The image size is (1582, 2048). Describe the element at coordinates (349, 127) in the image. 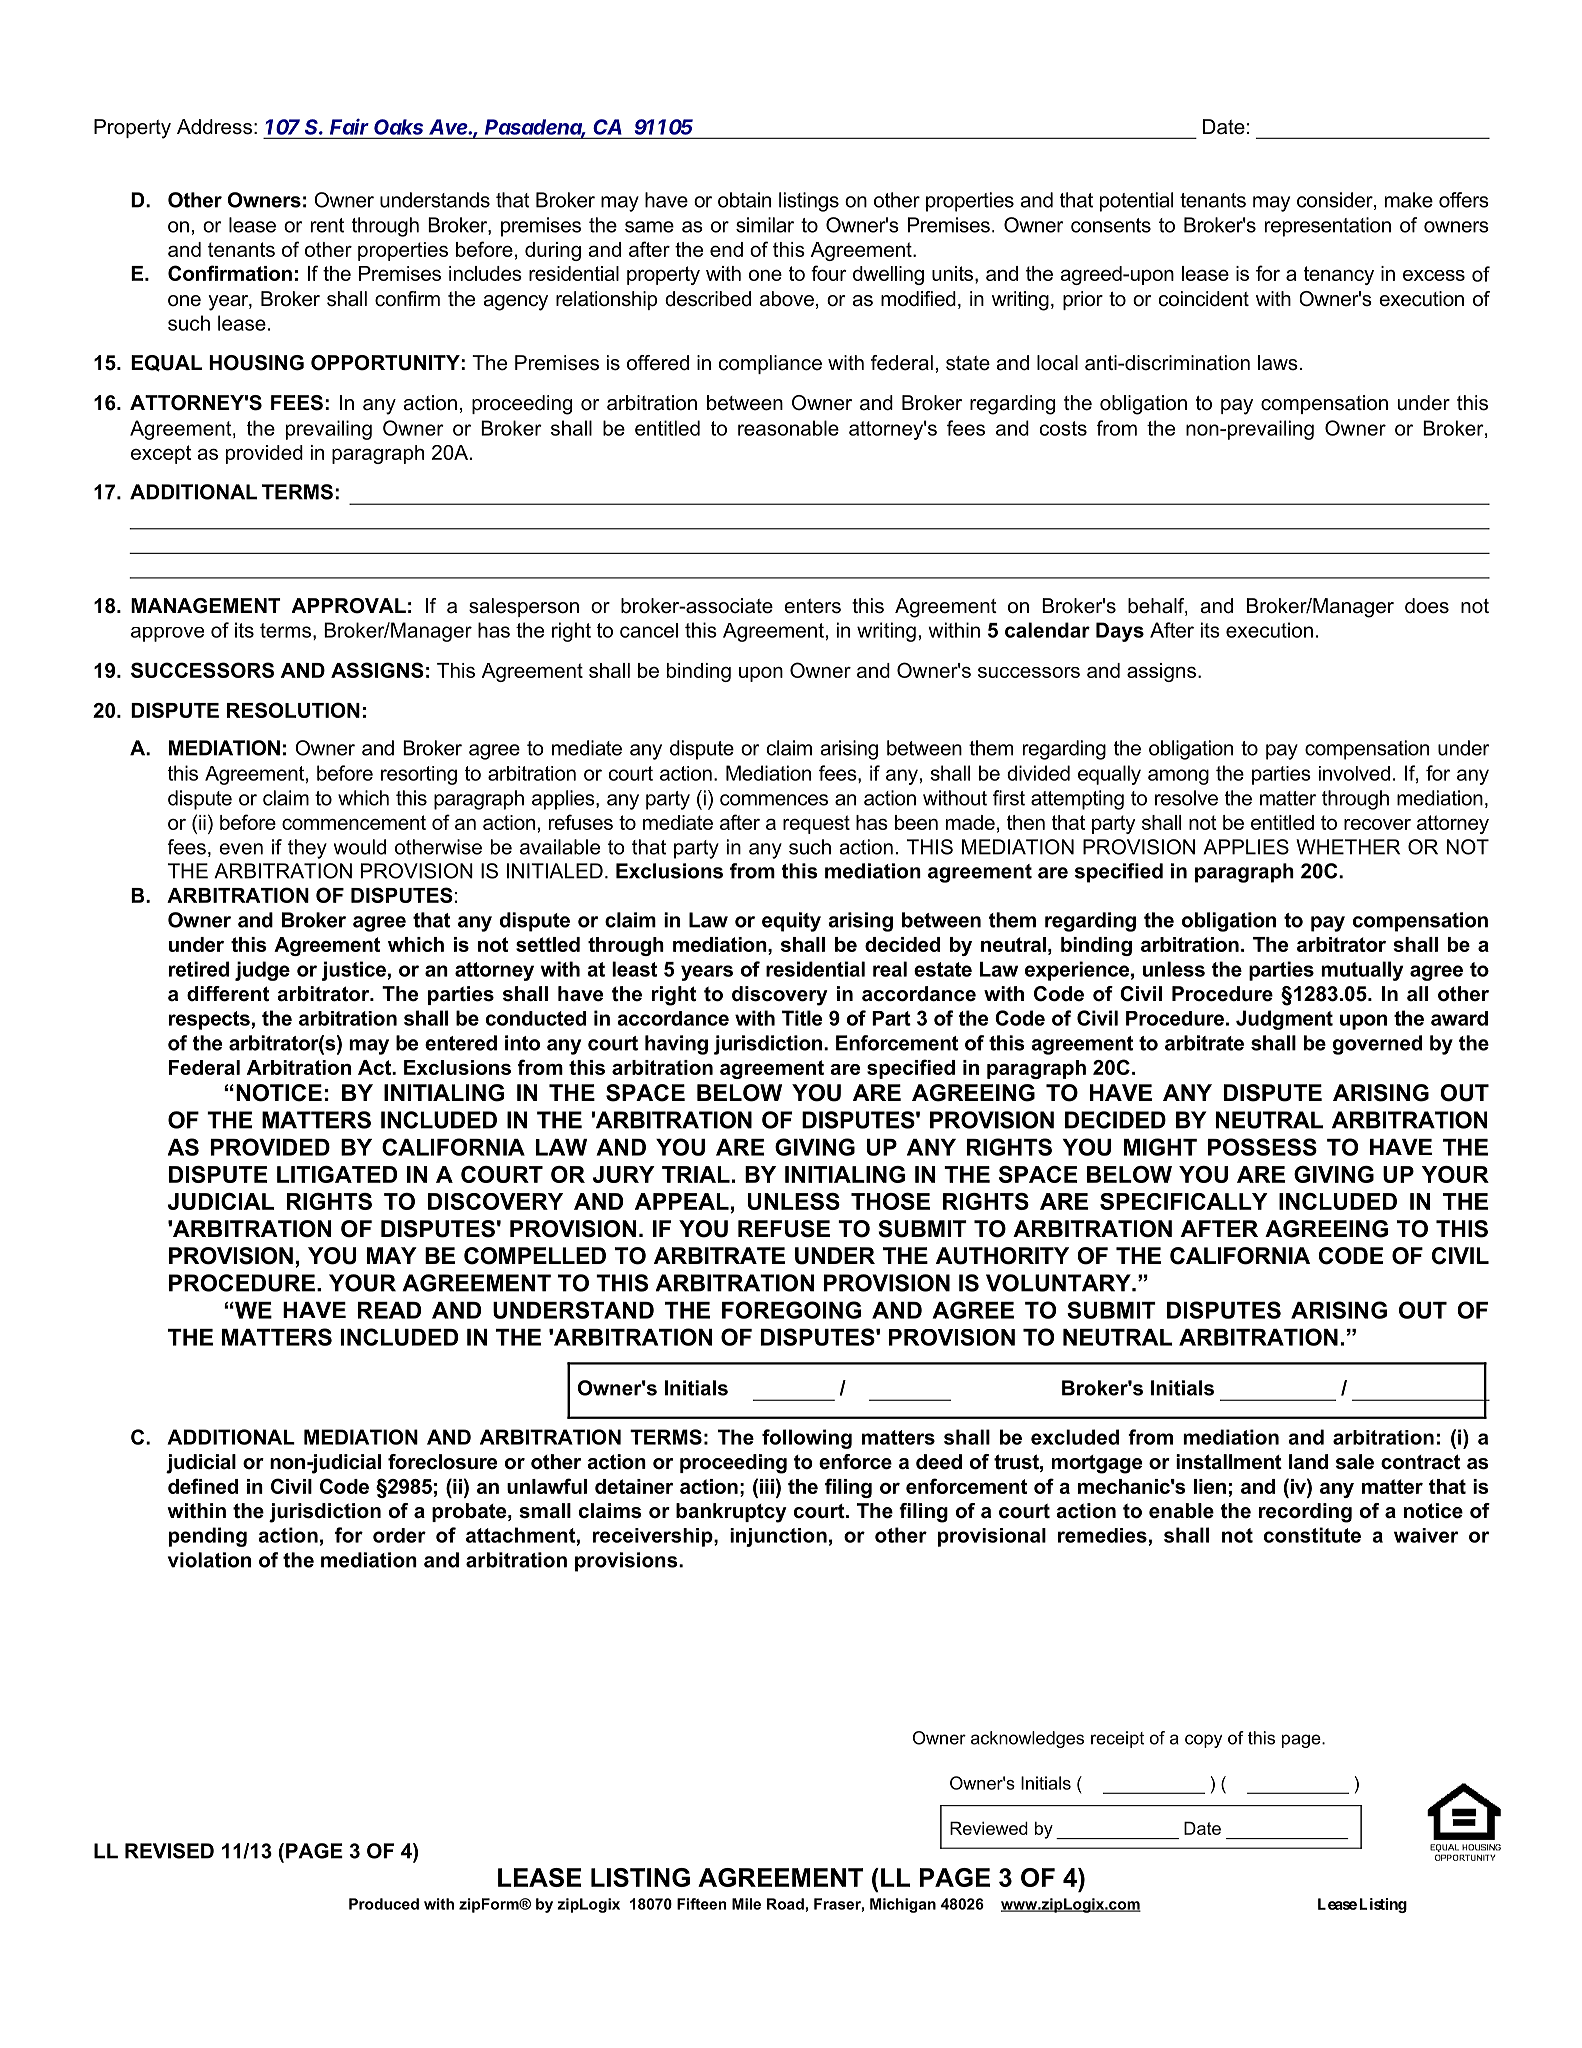

I see `Fair` at that location.
